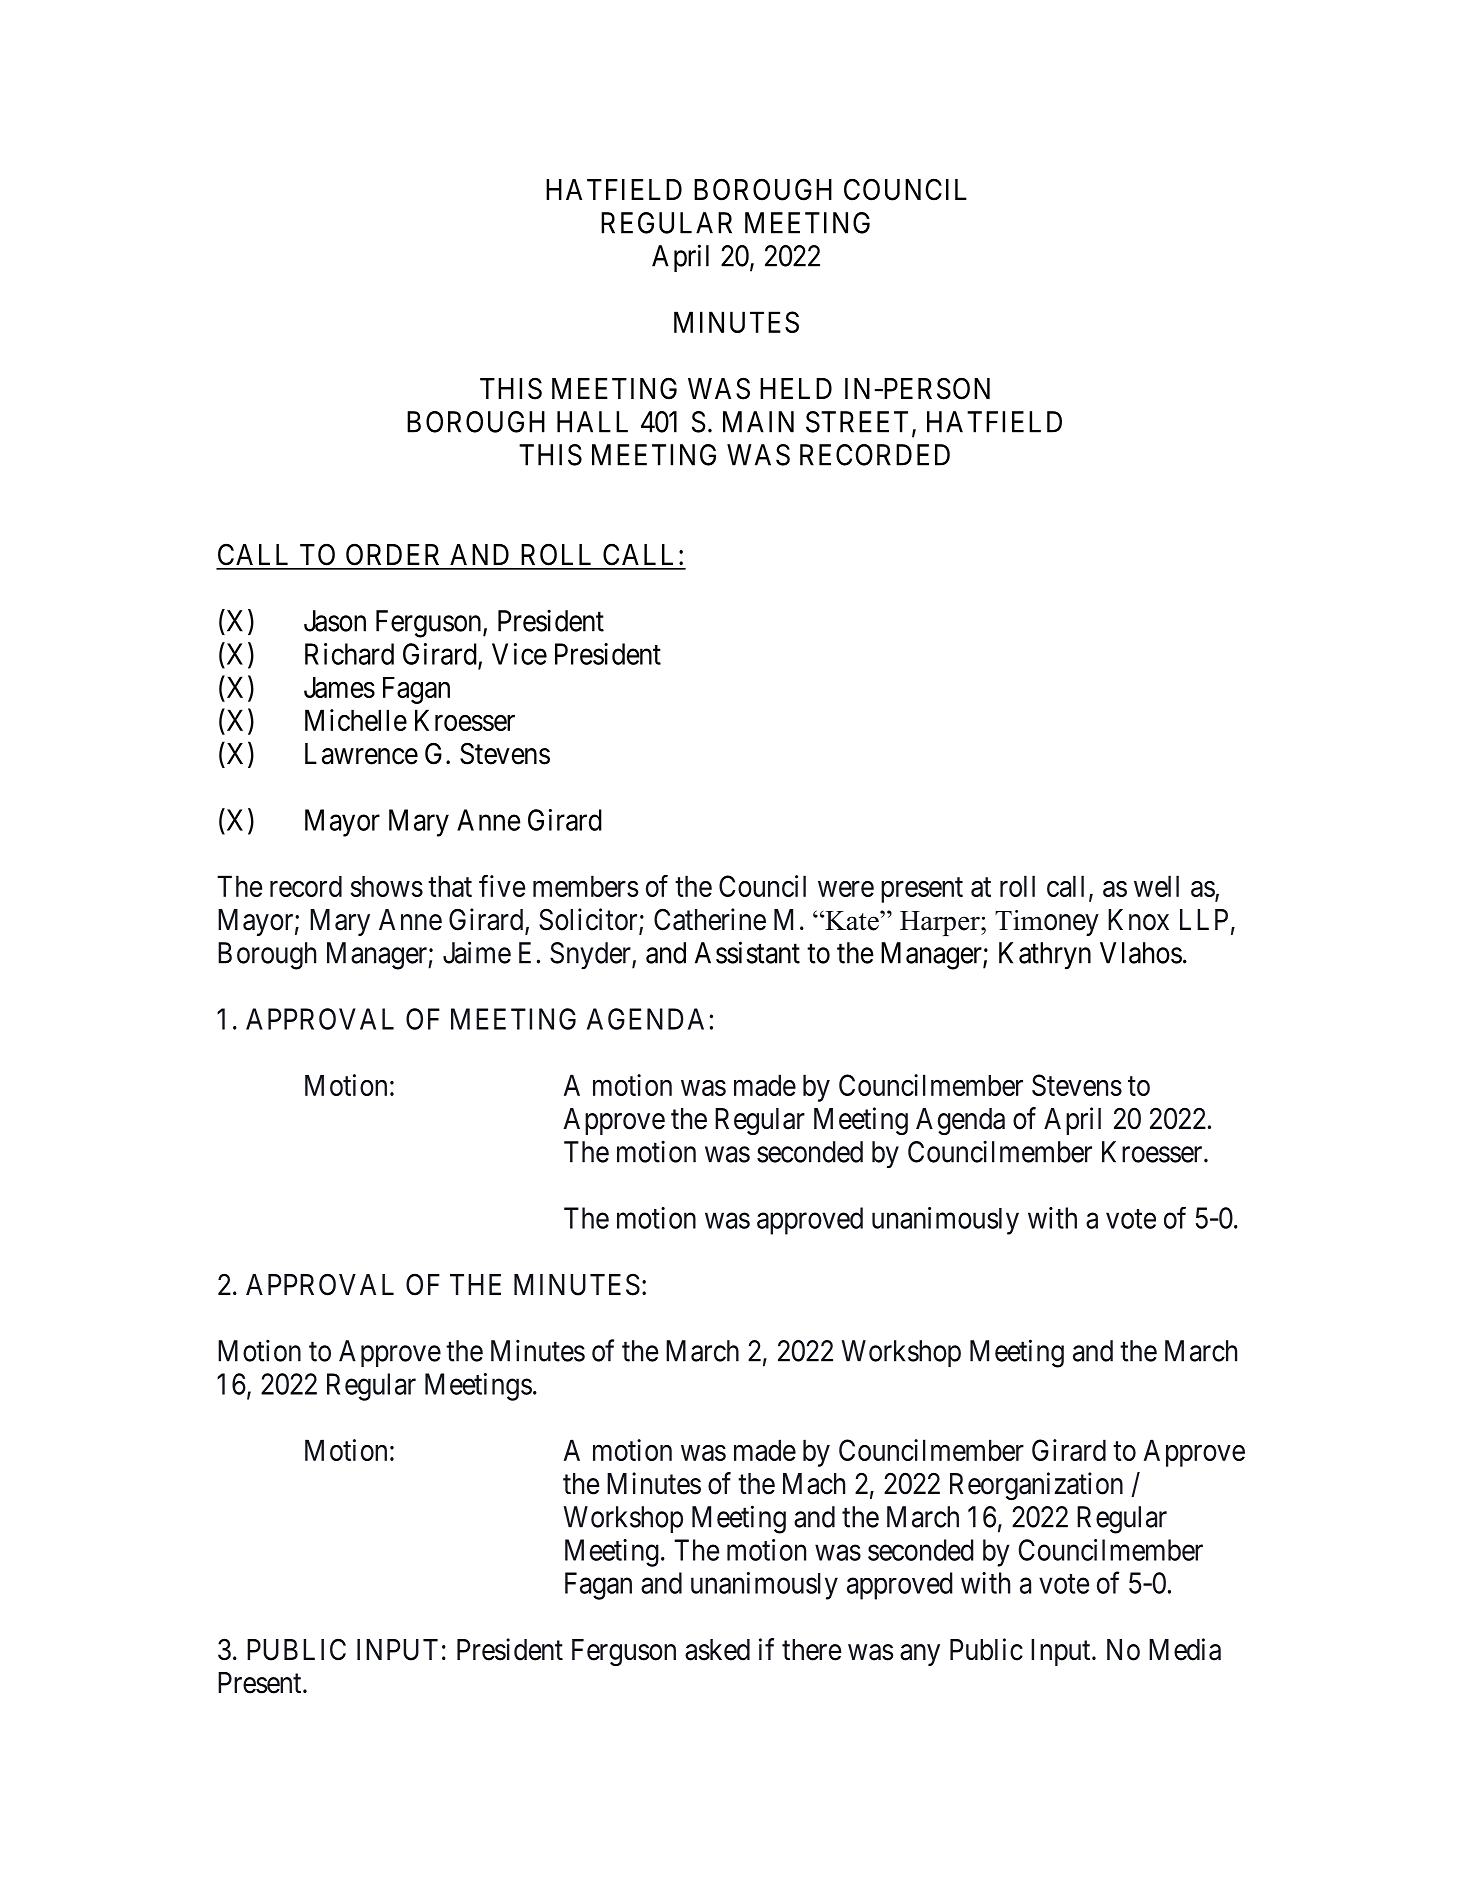 This screenshot has height=1904, width=1472. Describe the element at coordinates (1045, 956) in the screenshot. I see `Kathryn` at that location.
